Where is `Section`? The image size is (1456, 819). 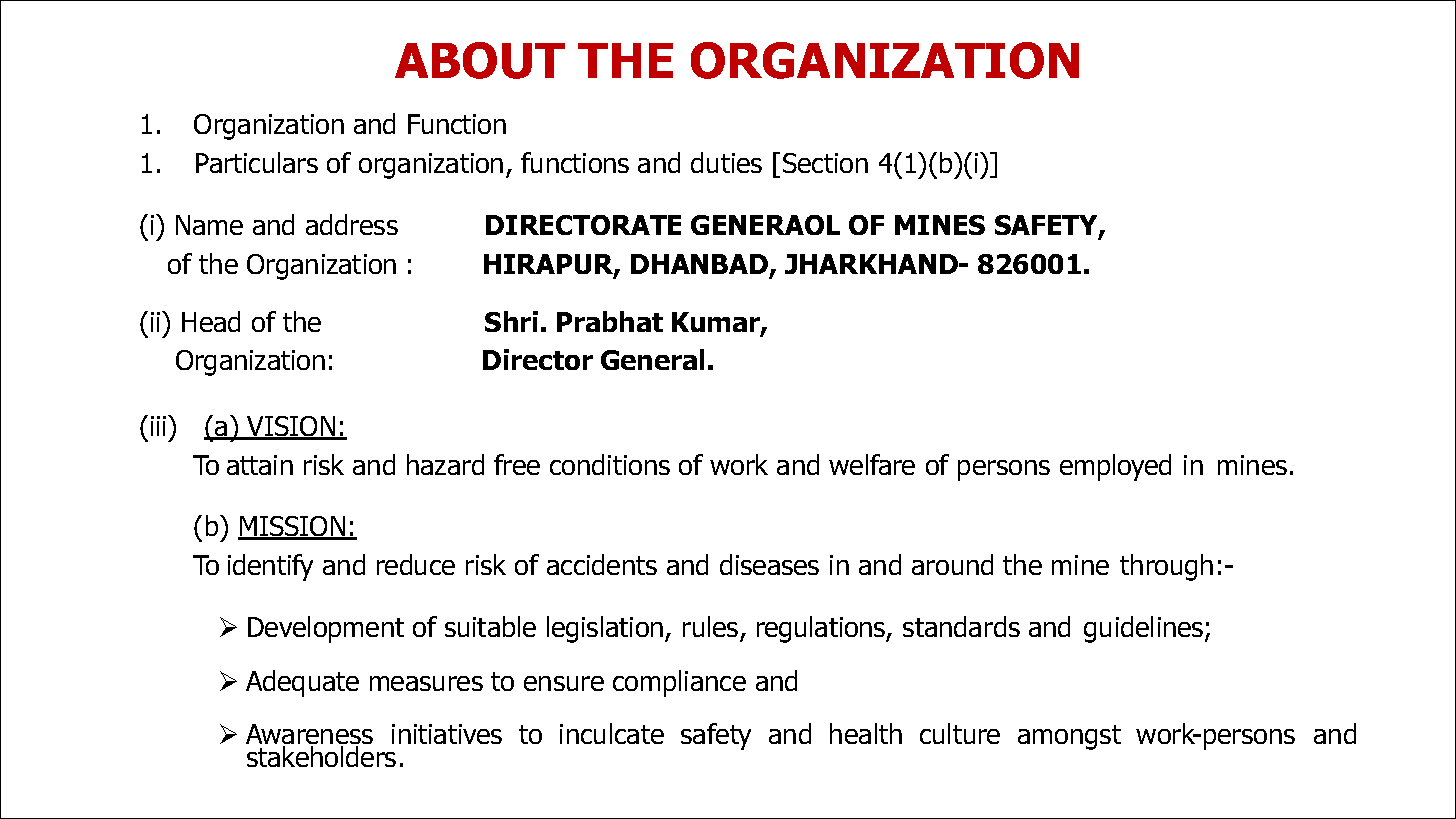 Section is located at coordinates (825, 163).
